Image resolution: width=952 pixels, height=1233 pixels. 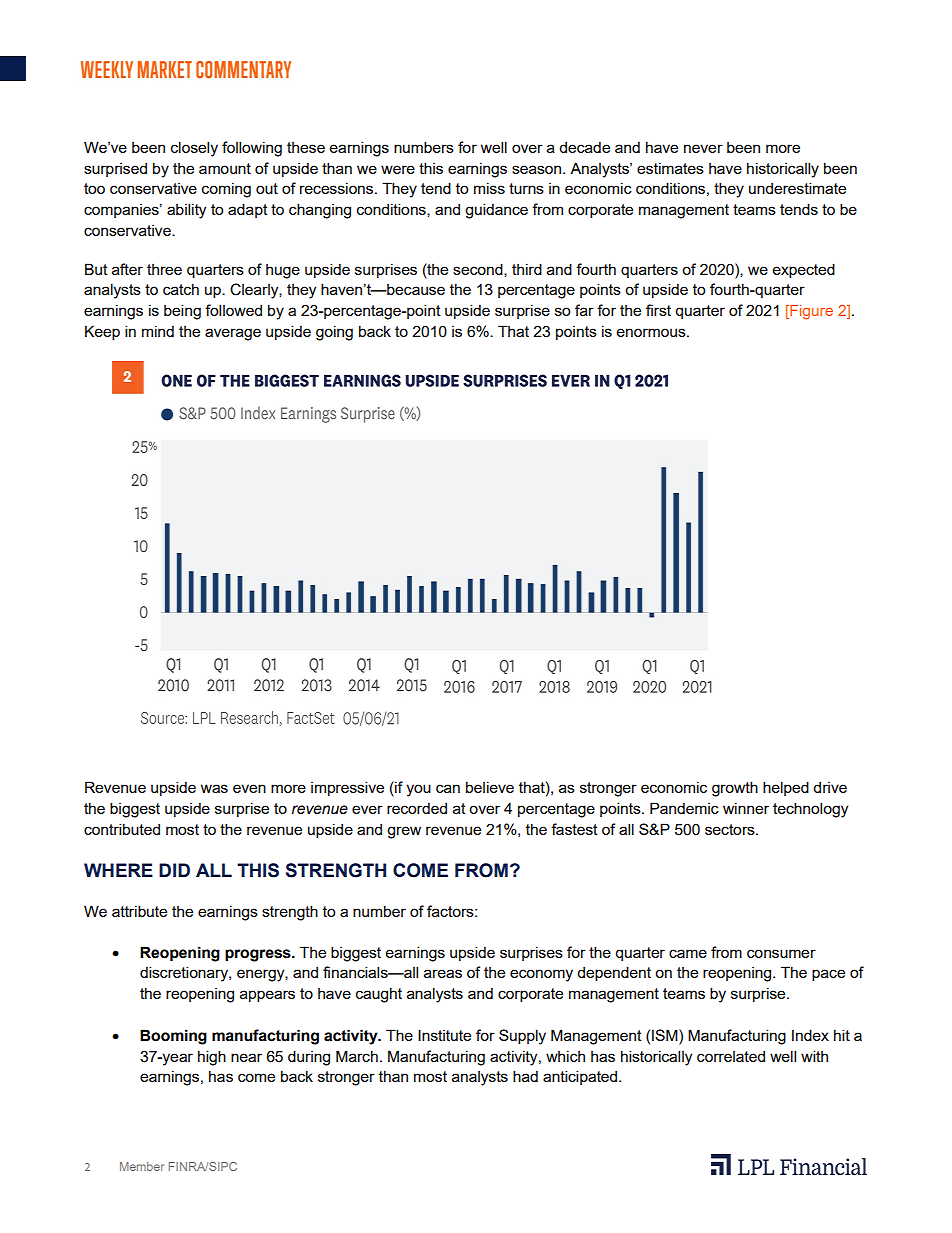 I want to click on amount, so click(x=225, y=168).
